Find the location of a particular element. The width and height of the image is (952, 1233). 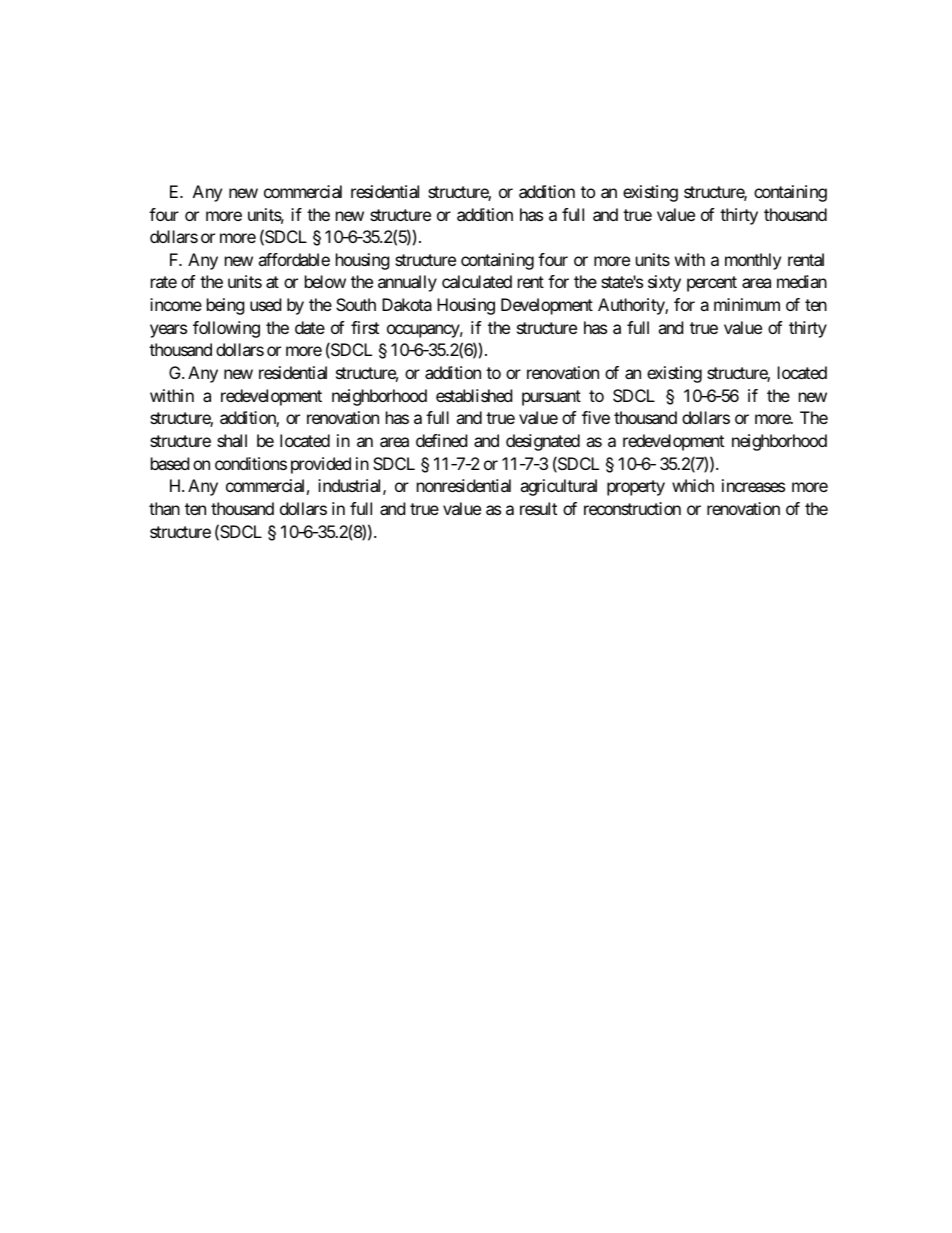

first is located at coordinates (365, 327).
